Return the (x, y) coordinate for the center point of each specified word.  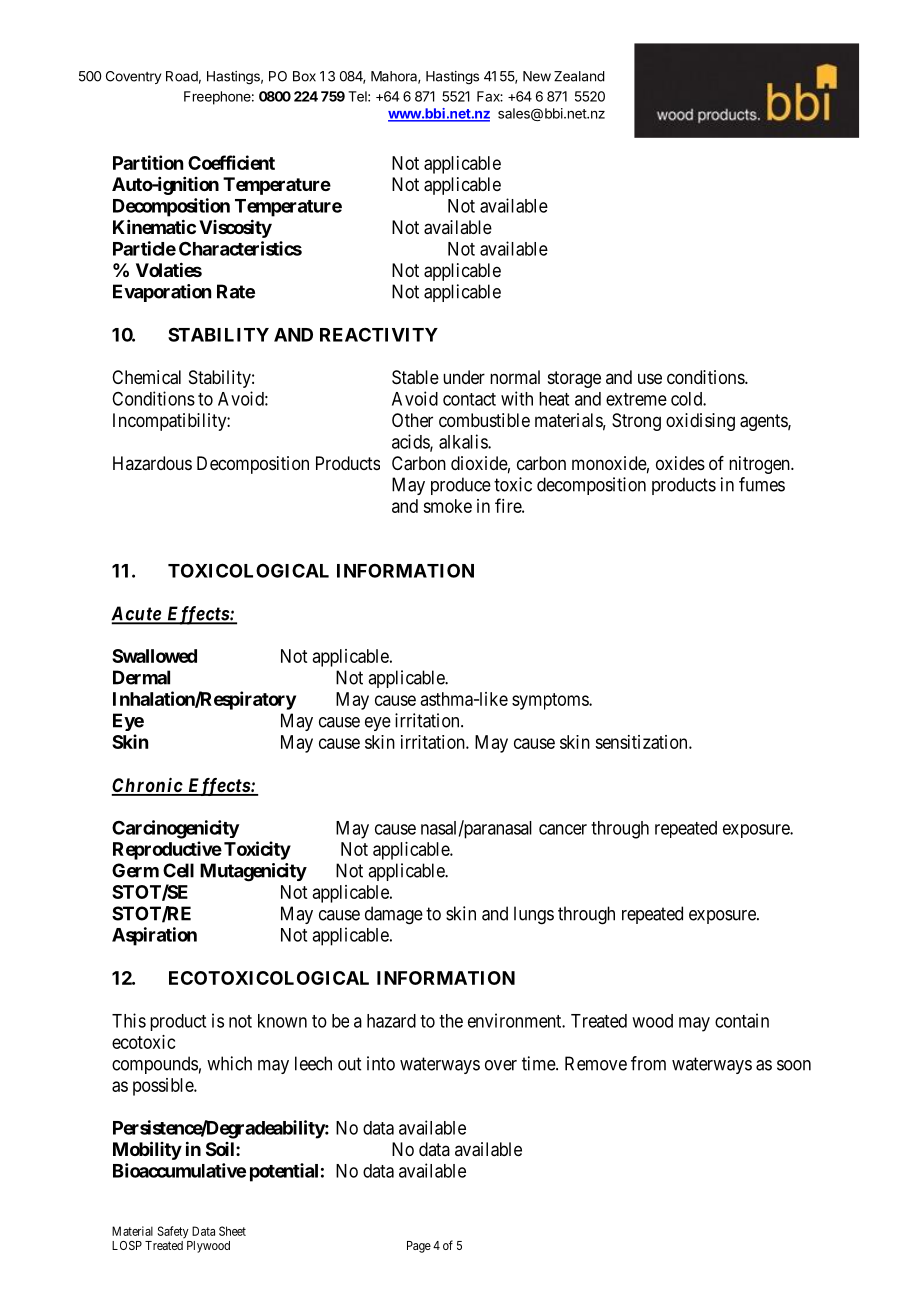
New (537, 76)
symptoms (551, 701)
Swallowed (154, 656)
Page (419, 1247)
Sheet (232, 1231)
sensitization (642, 742)
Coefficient (231, 162)
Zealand (579, 76)
